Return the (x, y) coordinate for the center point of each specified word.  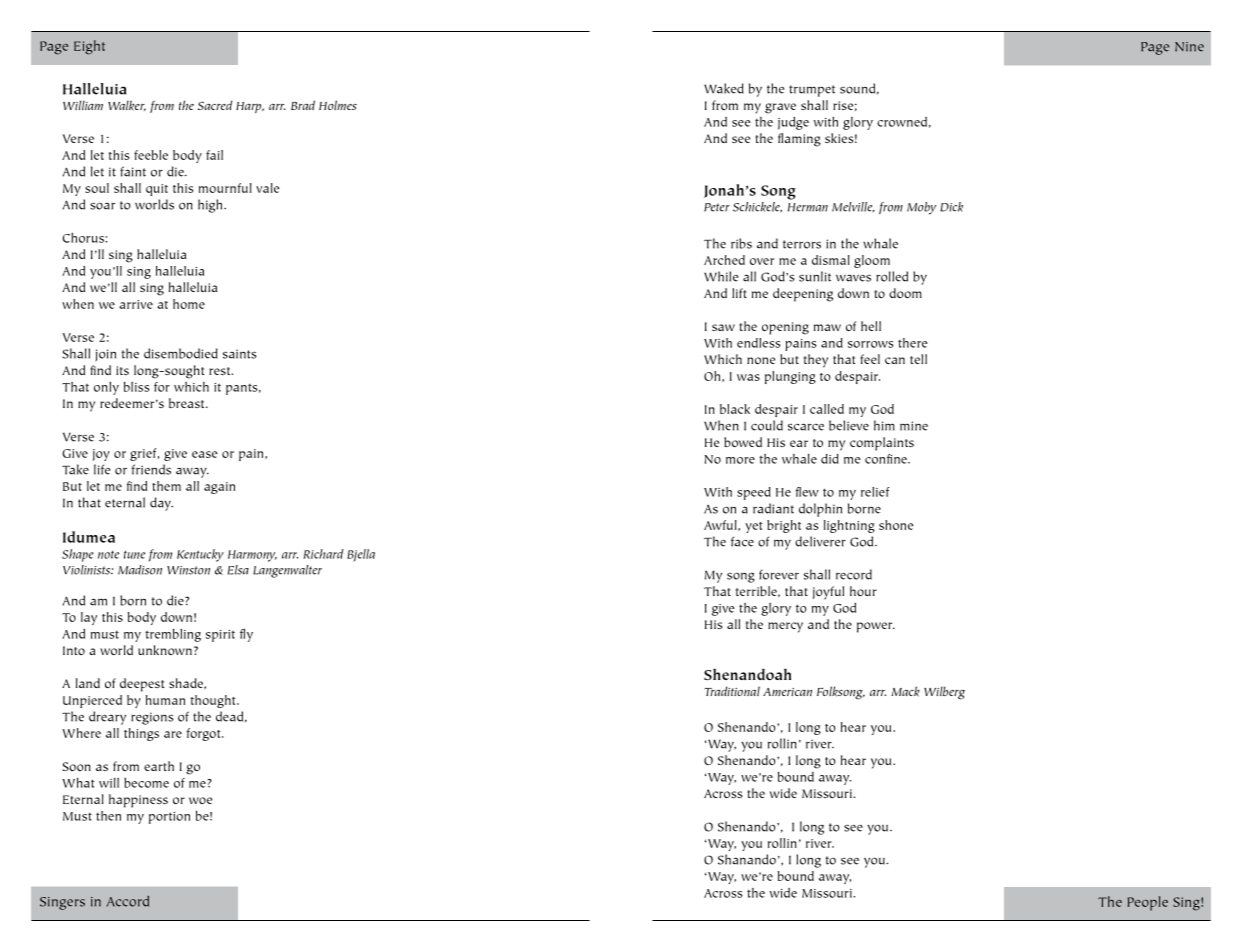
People (1147, 903)
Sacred (215, 105)
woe (200, 800)
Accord (128, 901)
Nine (1189, 47)
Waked (724, 88)
